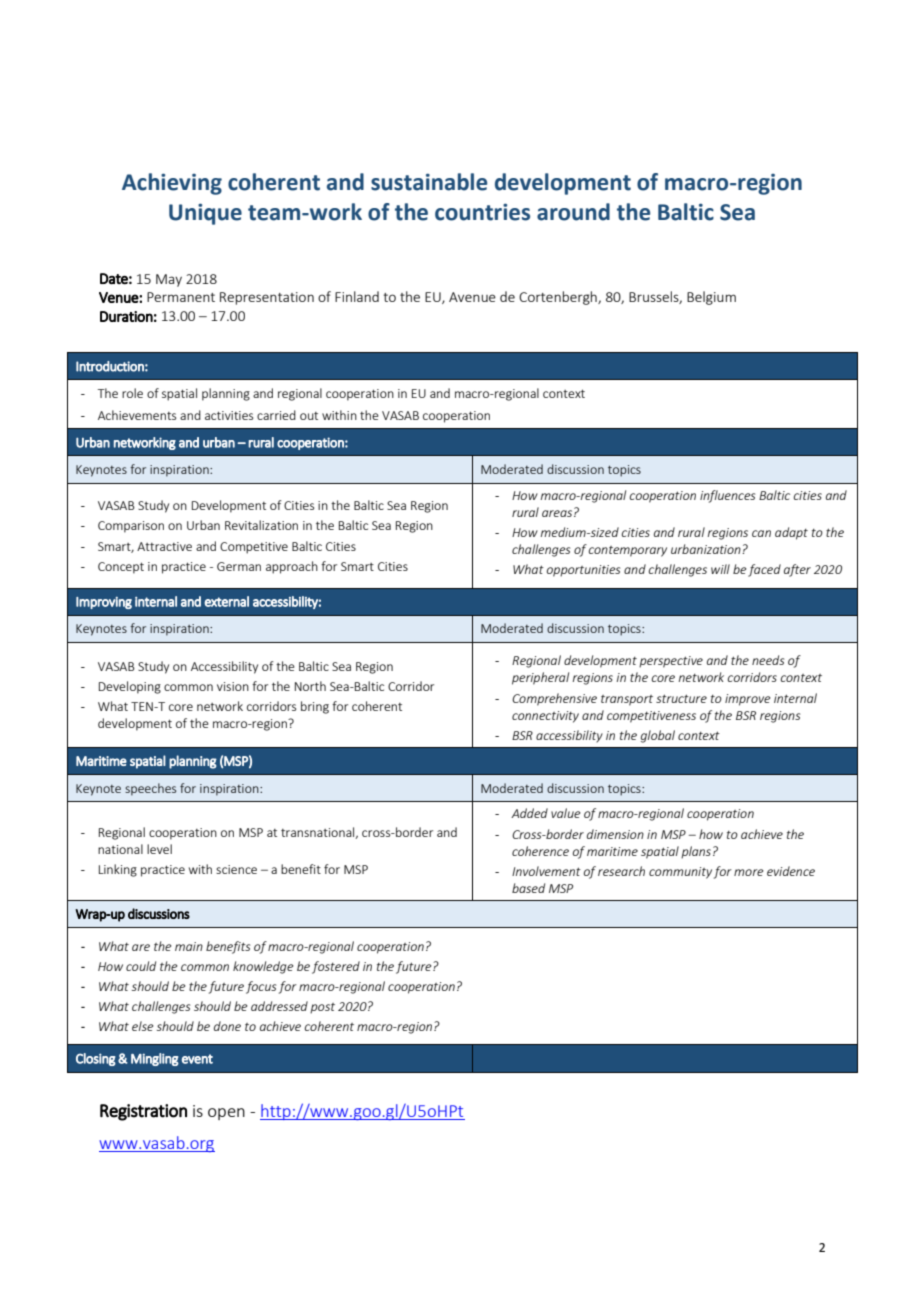  Describe the element at coordinates (528, 888) in the screenshot. I see `based` at that location.
